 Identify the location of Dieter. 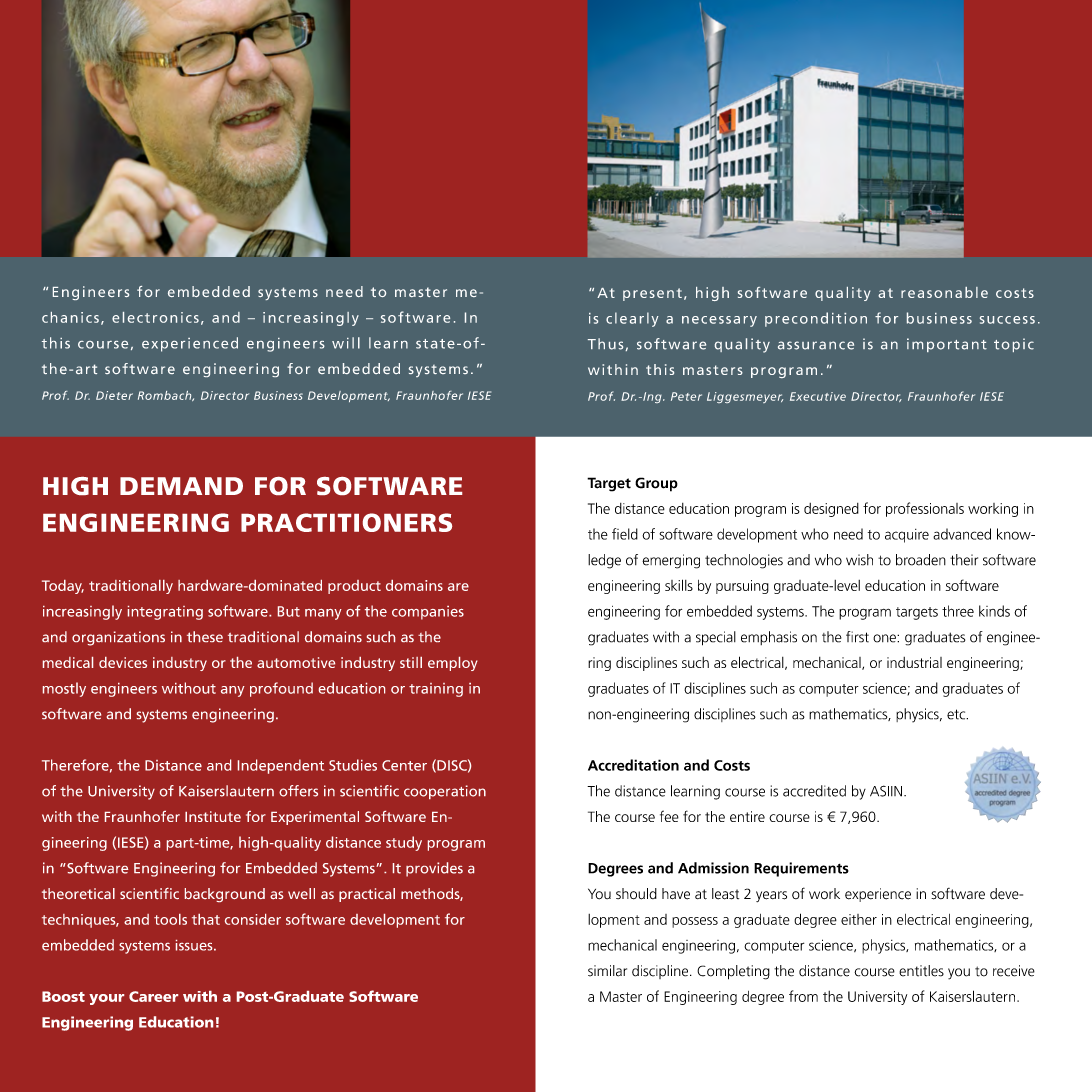
(114, 395).
